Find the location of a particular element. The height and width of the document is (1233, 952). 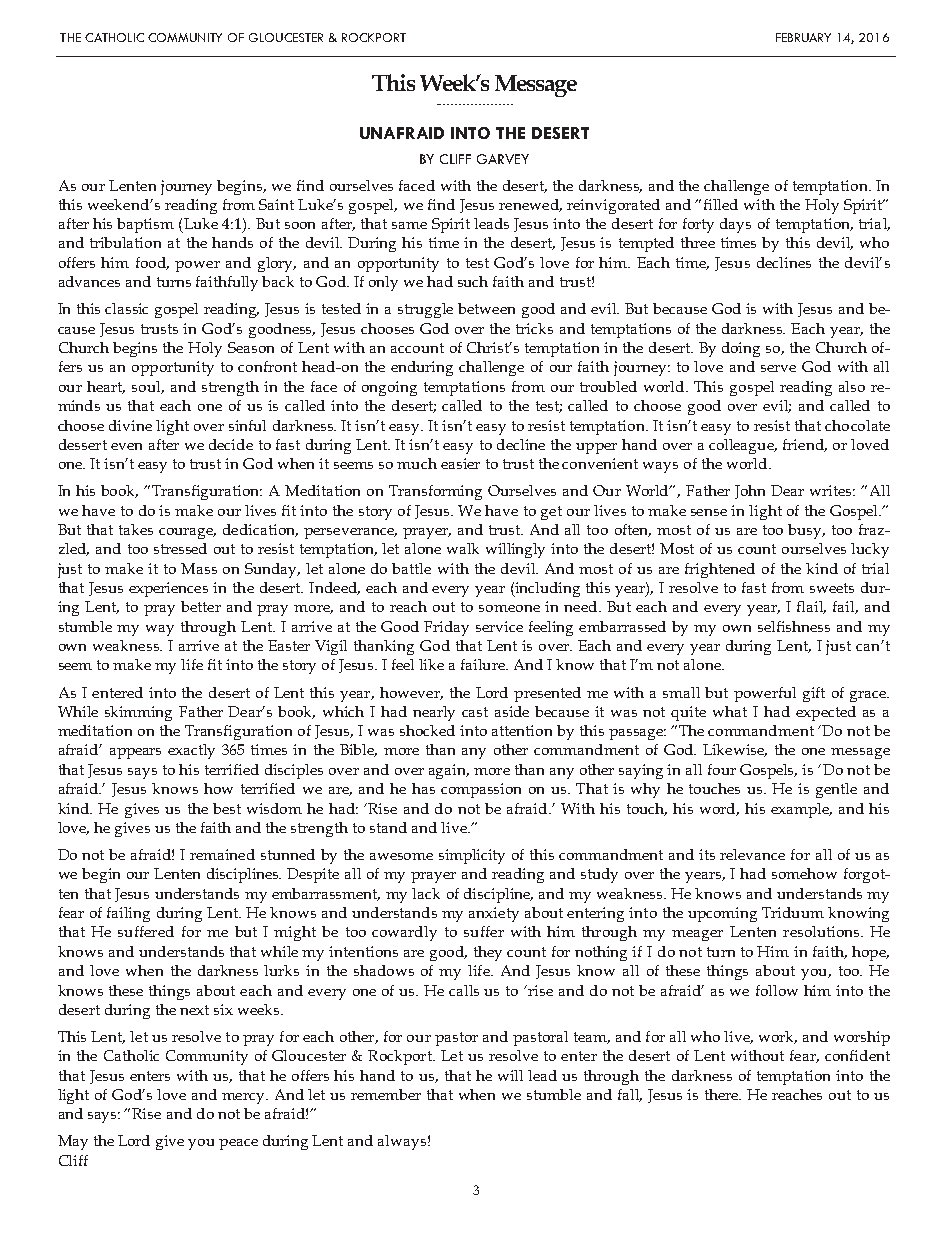

flail is located at coordinates (811, 607).
